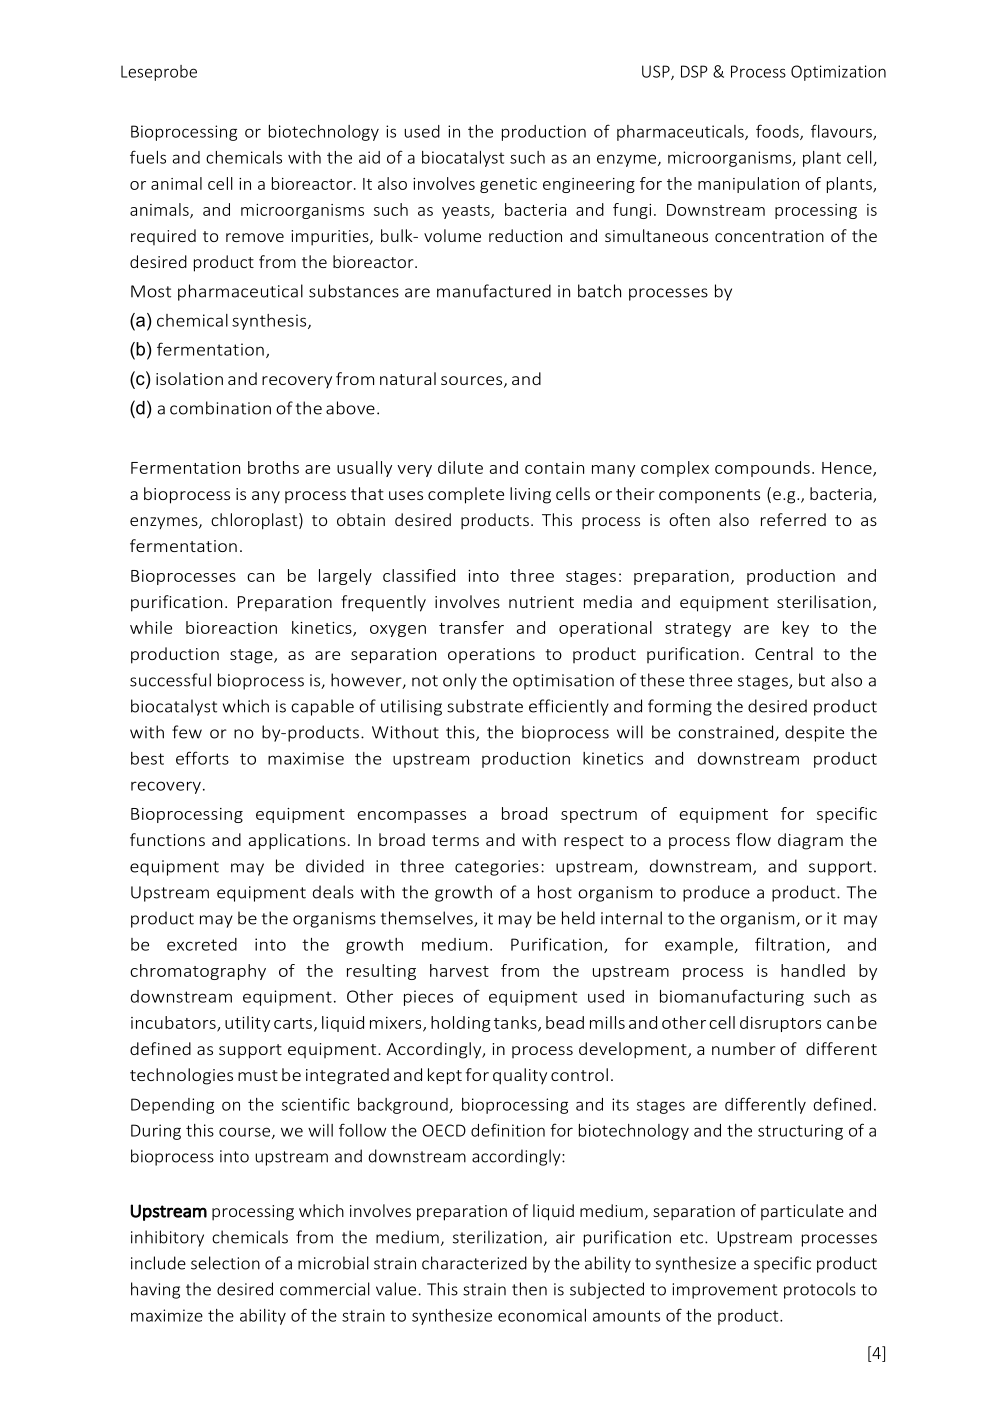  I want to click on genetic, so click(508, 185).
